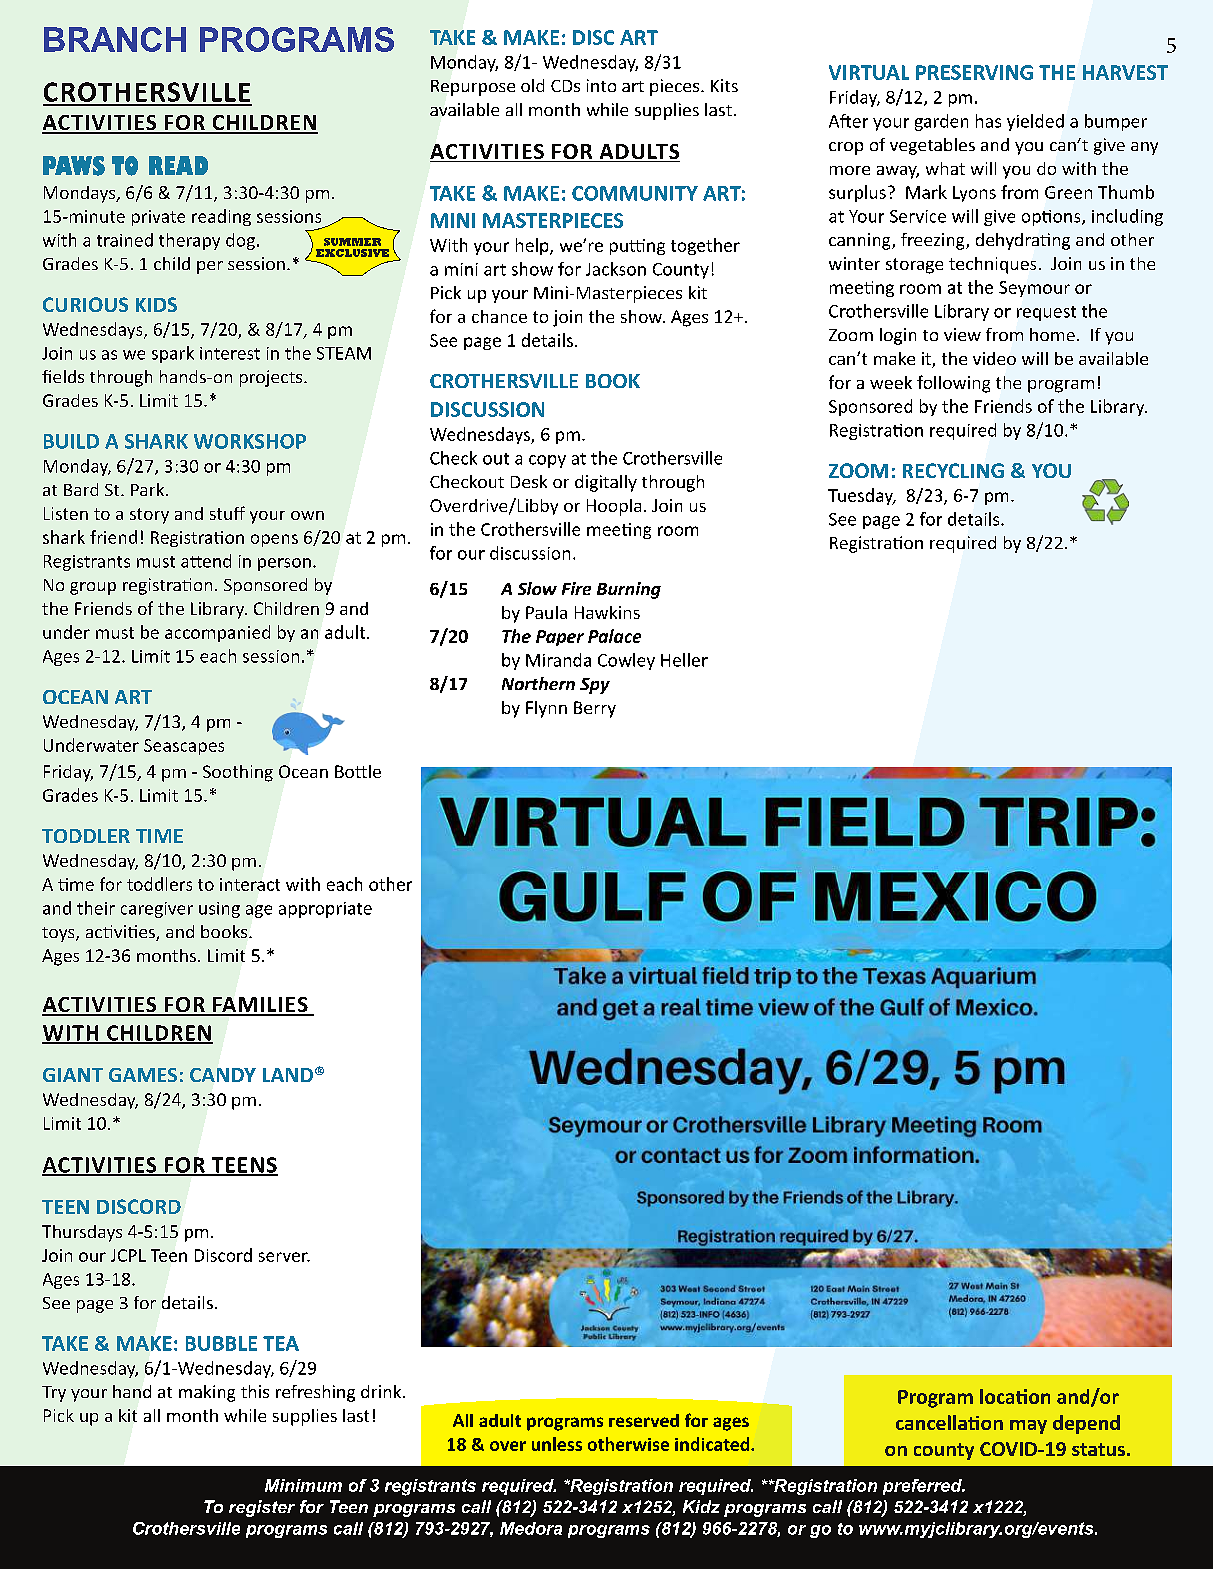  What do you see at coordinates (238, 773) in the page?
I see `Soothing` at bounding box center [238, 773].
